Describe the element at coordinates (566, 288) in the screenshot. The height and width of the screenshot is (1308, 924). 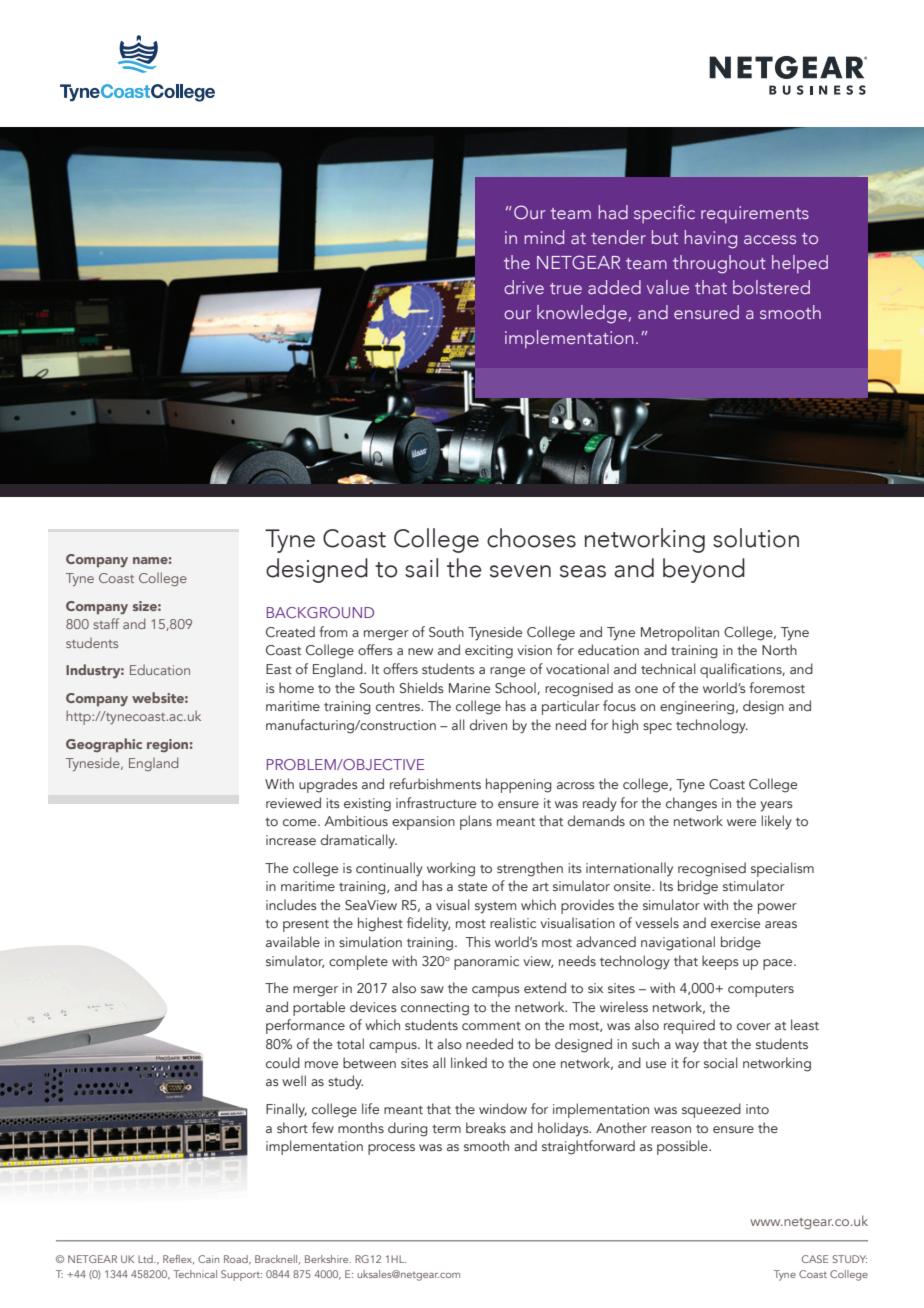
I see `true` at that location.
